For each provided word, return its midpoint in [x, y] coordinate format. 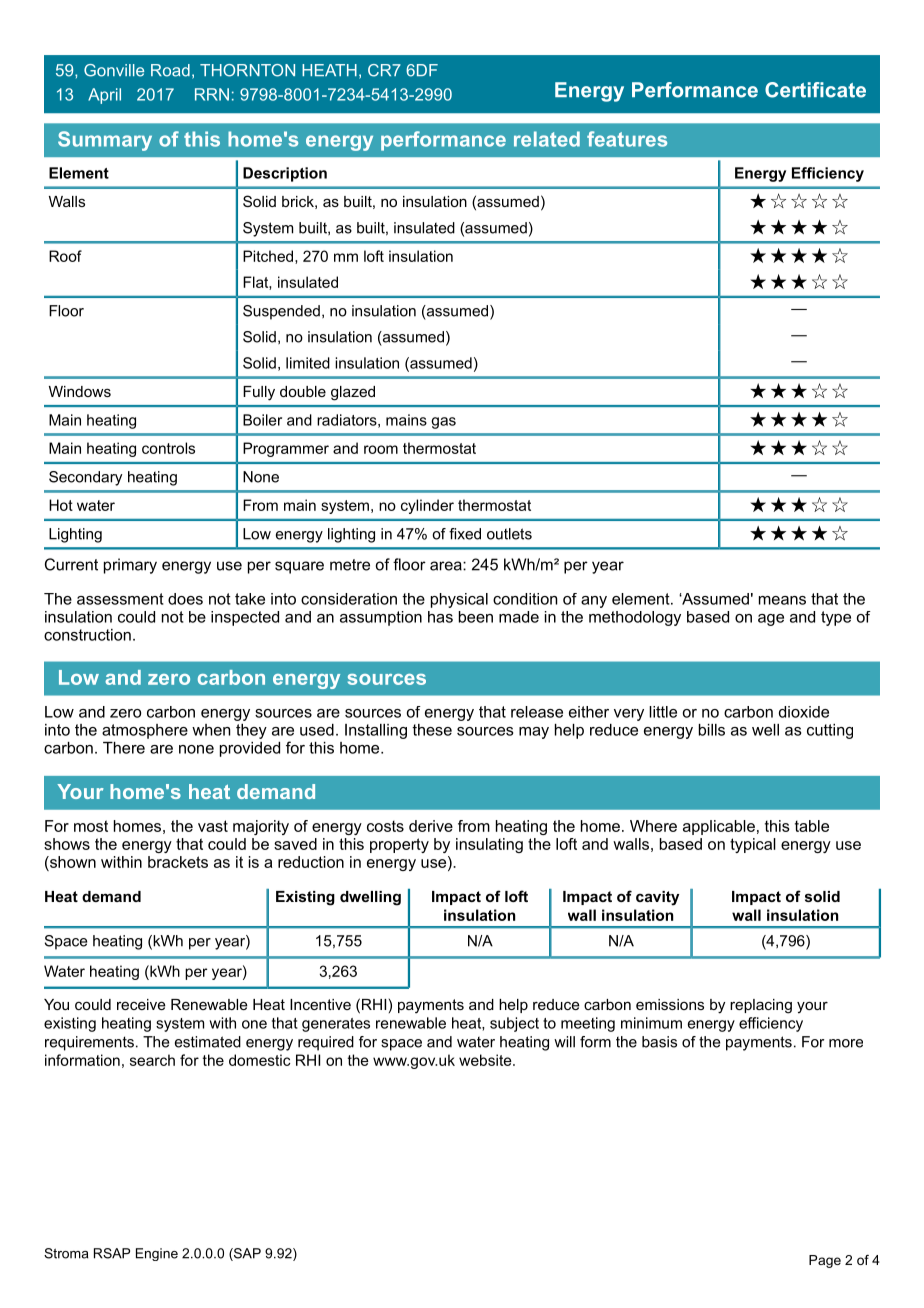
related [547, 139]
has [440, 617]
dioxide [804, 712]
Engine [157, 1254]
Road [170, 70]
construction [87, 635]
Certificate [815, 90]
